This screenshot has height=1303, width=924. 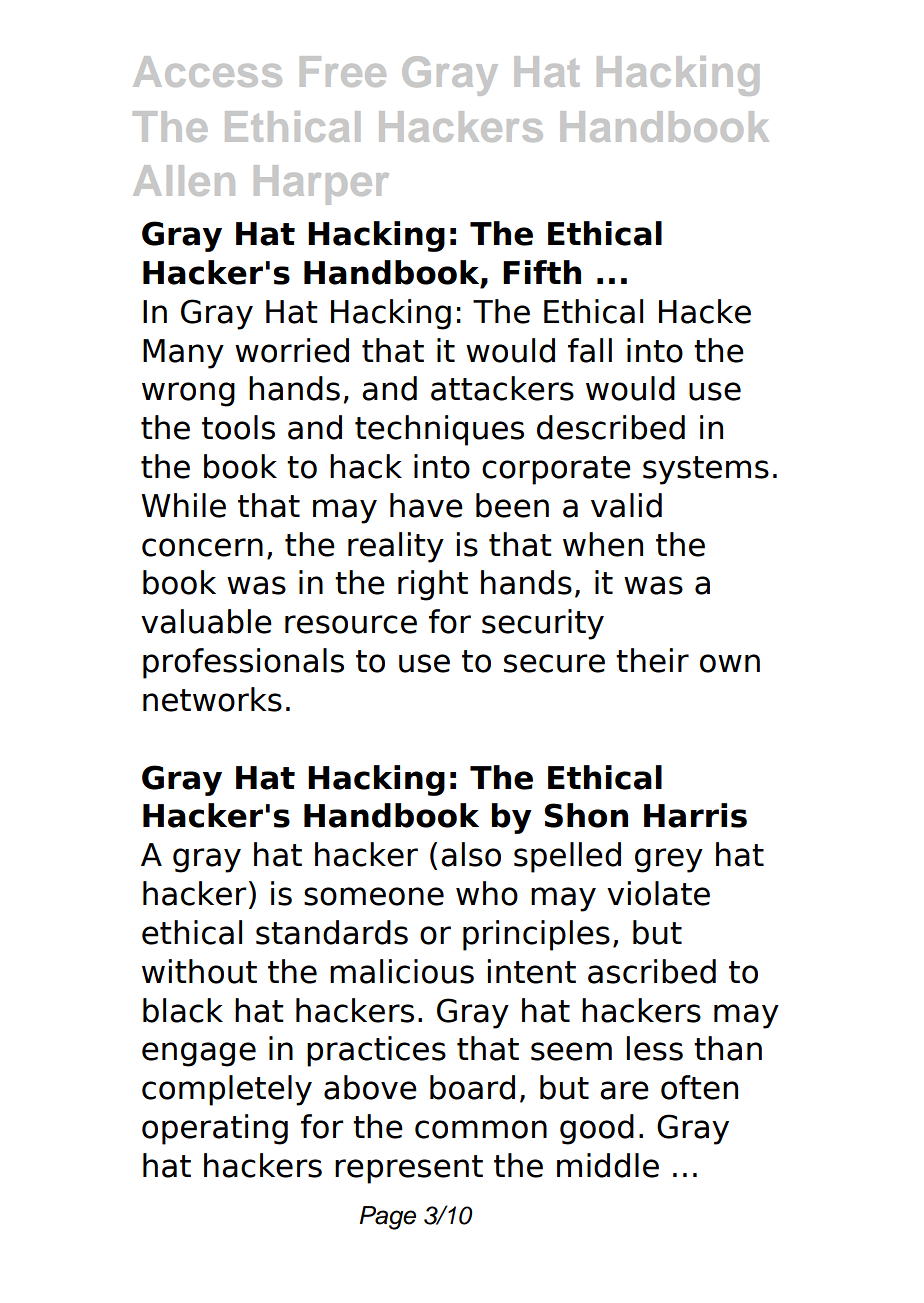 I want to click on middle, so click(x=608, y=1165).
